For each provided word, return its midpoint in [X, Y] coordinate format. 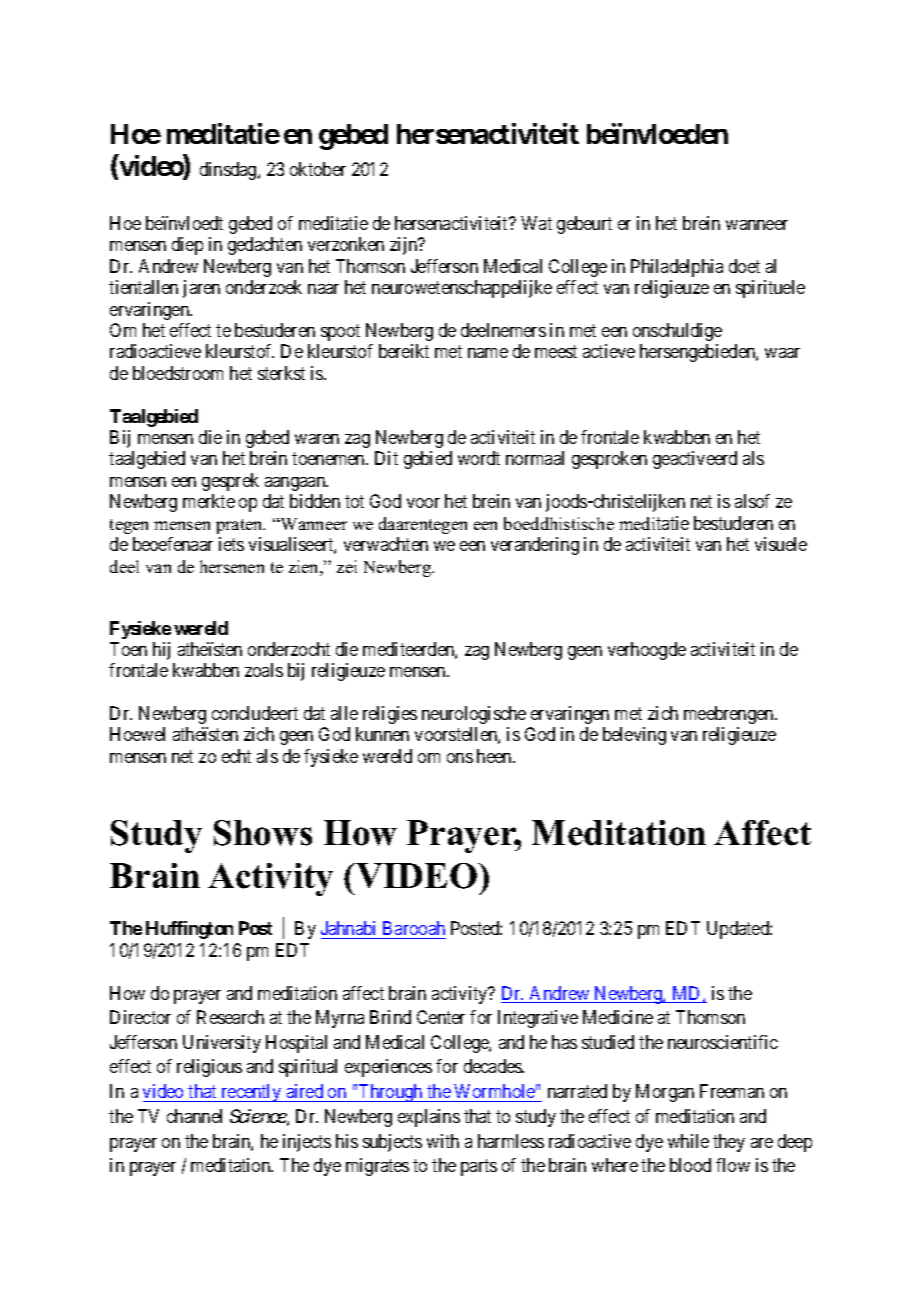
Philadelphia [677, 268]
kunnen [382, 734]
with [443, 1141]
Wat [536, 223]
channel [194, 1116]
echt [236, 756]
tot [354, 502]
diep [187, 246]
